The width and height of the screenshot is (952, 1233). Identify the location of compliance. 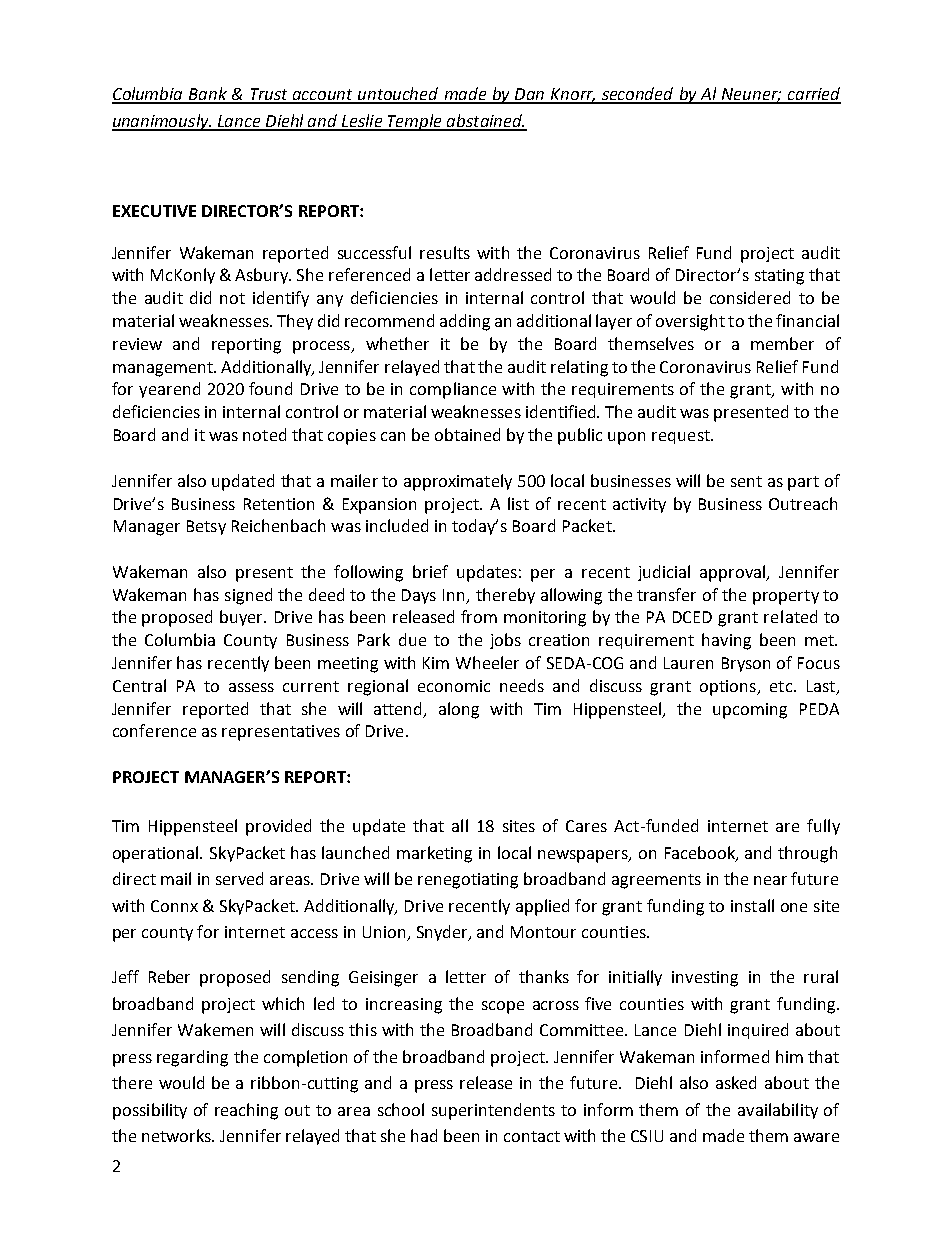
(453, 390).
